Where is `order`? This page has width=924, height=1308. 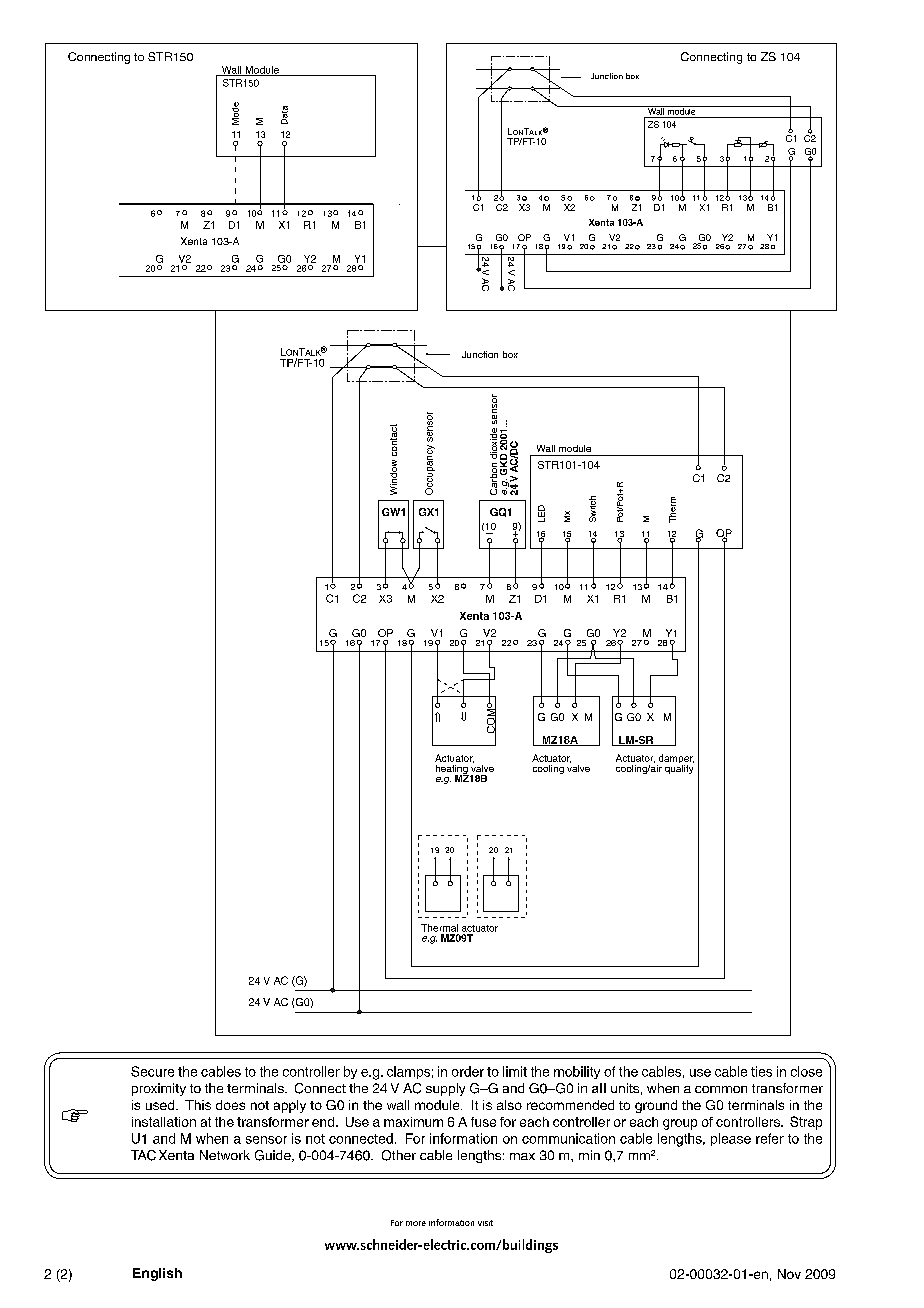
order is located at coordinates (468, 1071).
